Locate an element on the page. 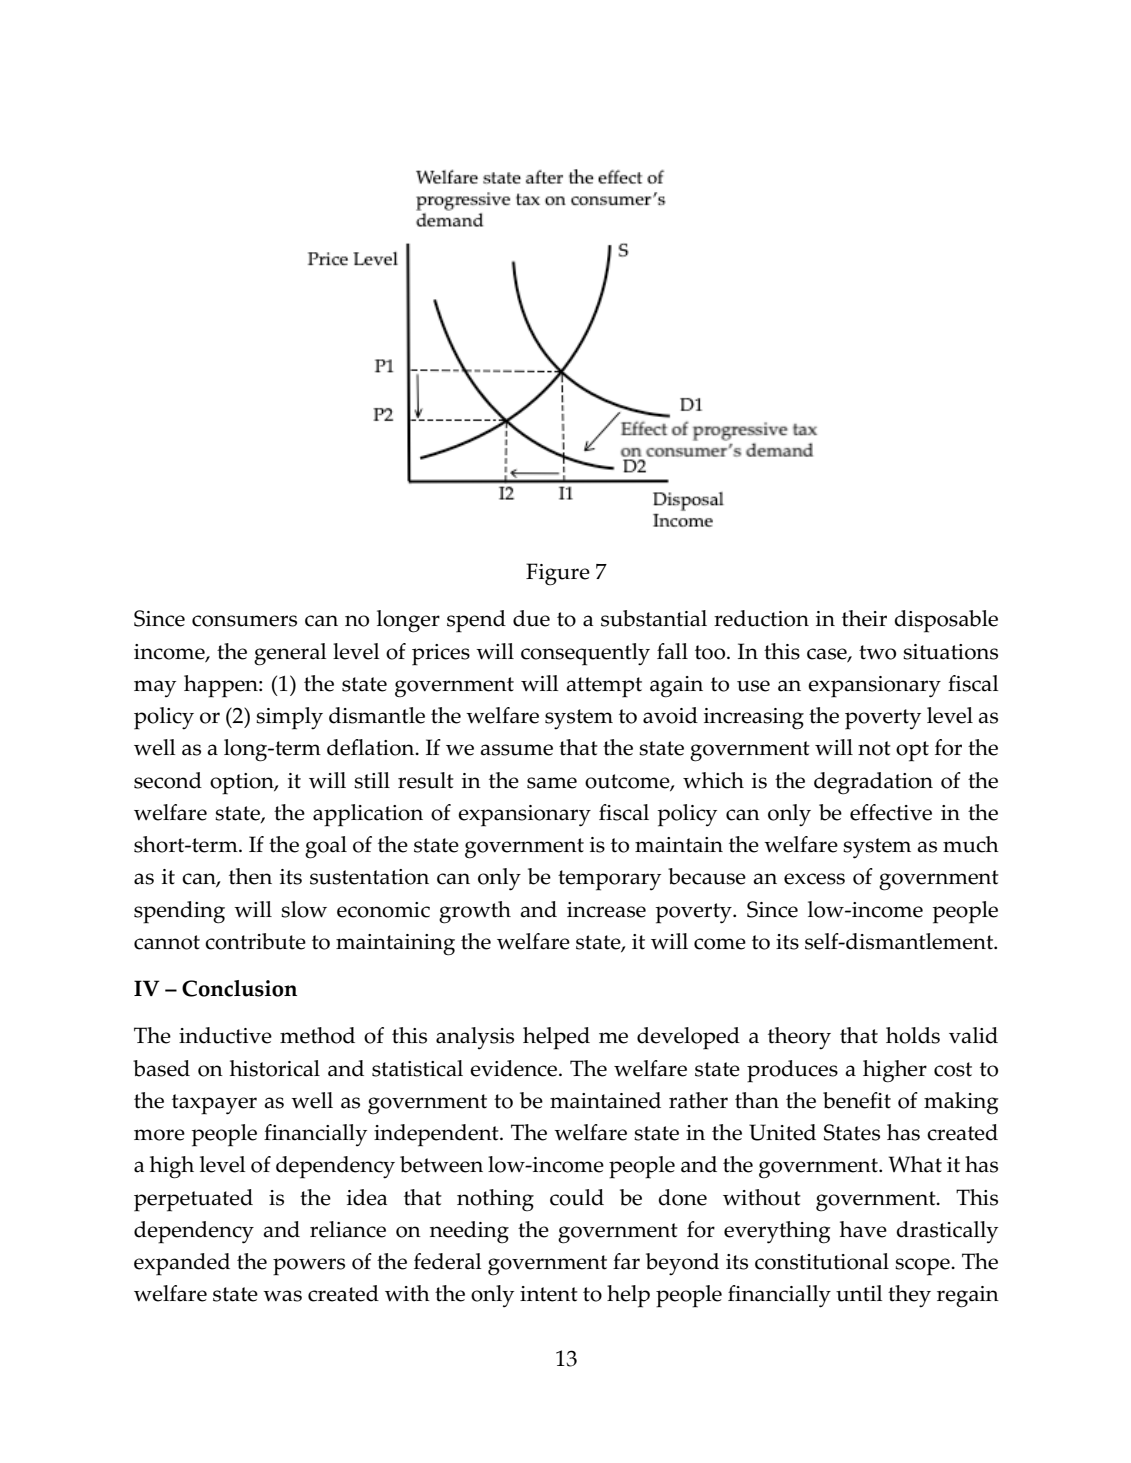  consumers is located at coordinates (244, 621).
